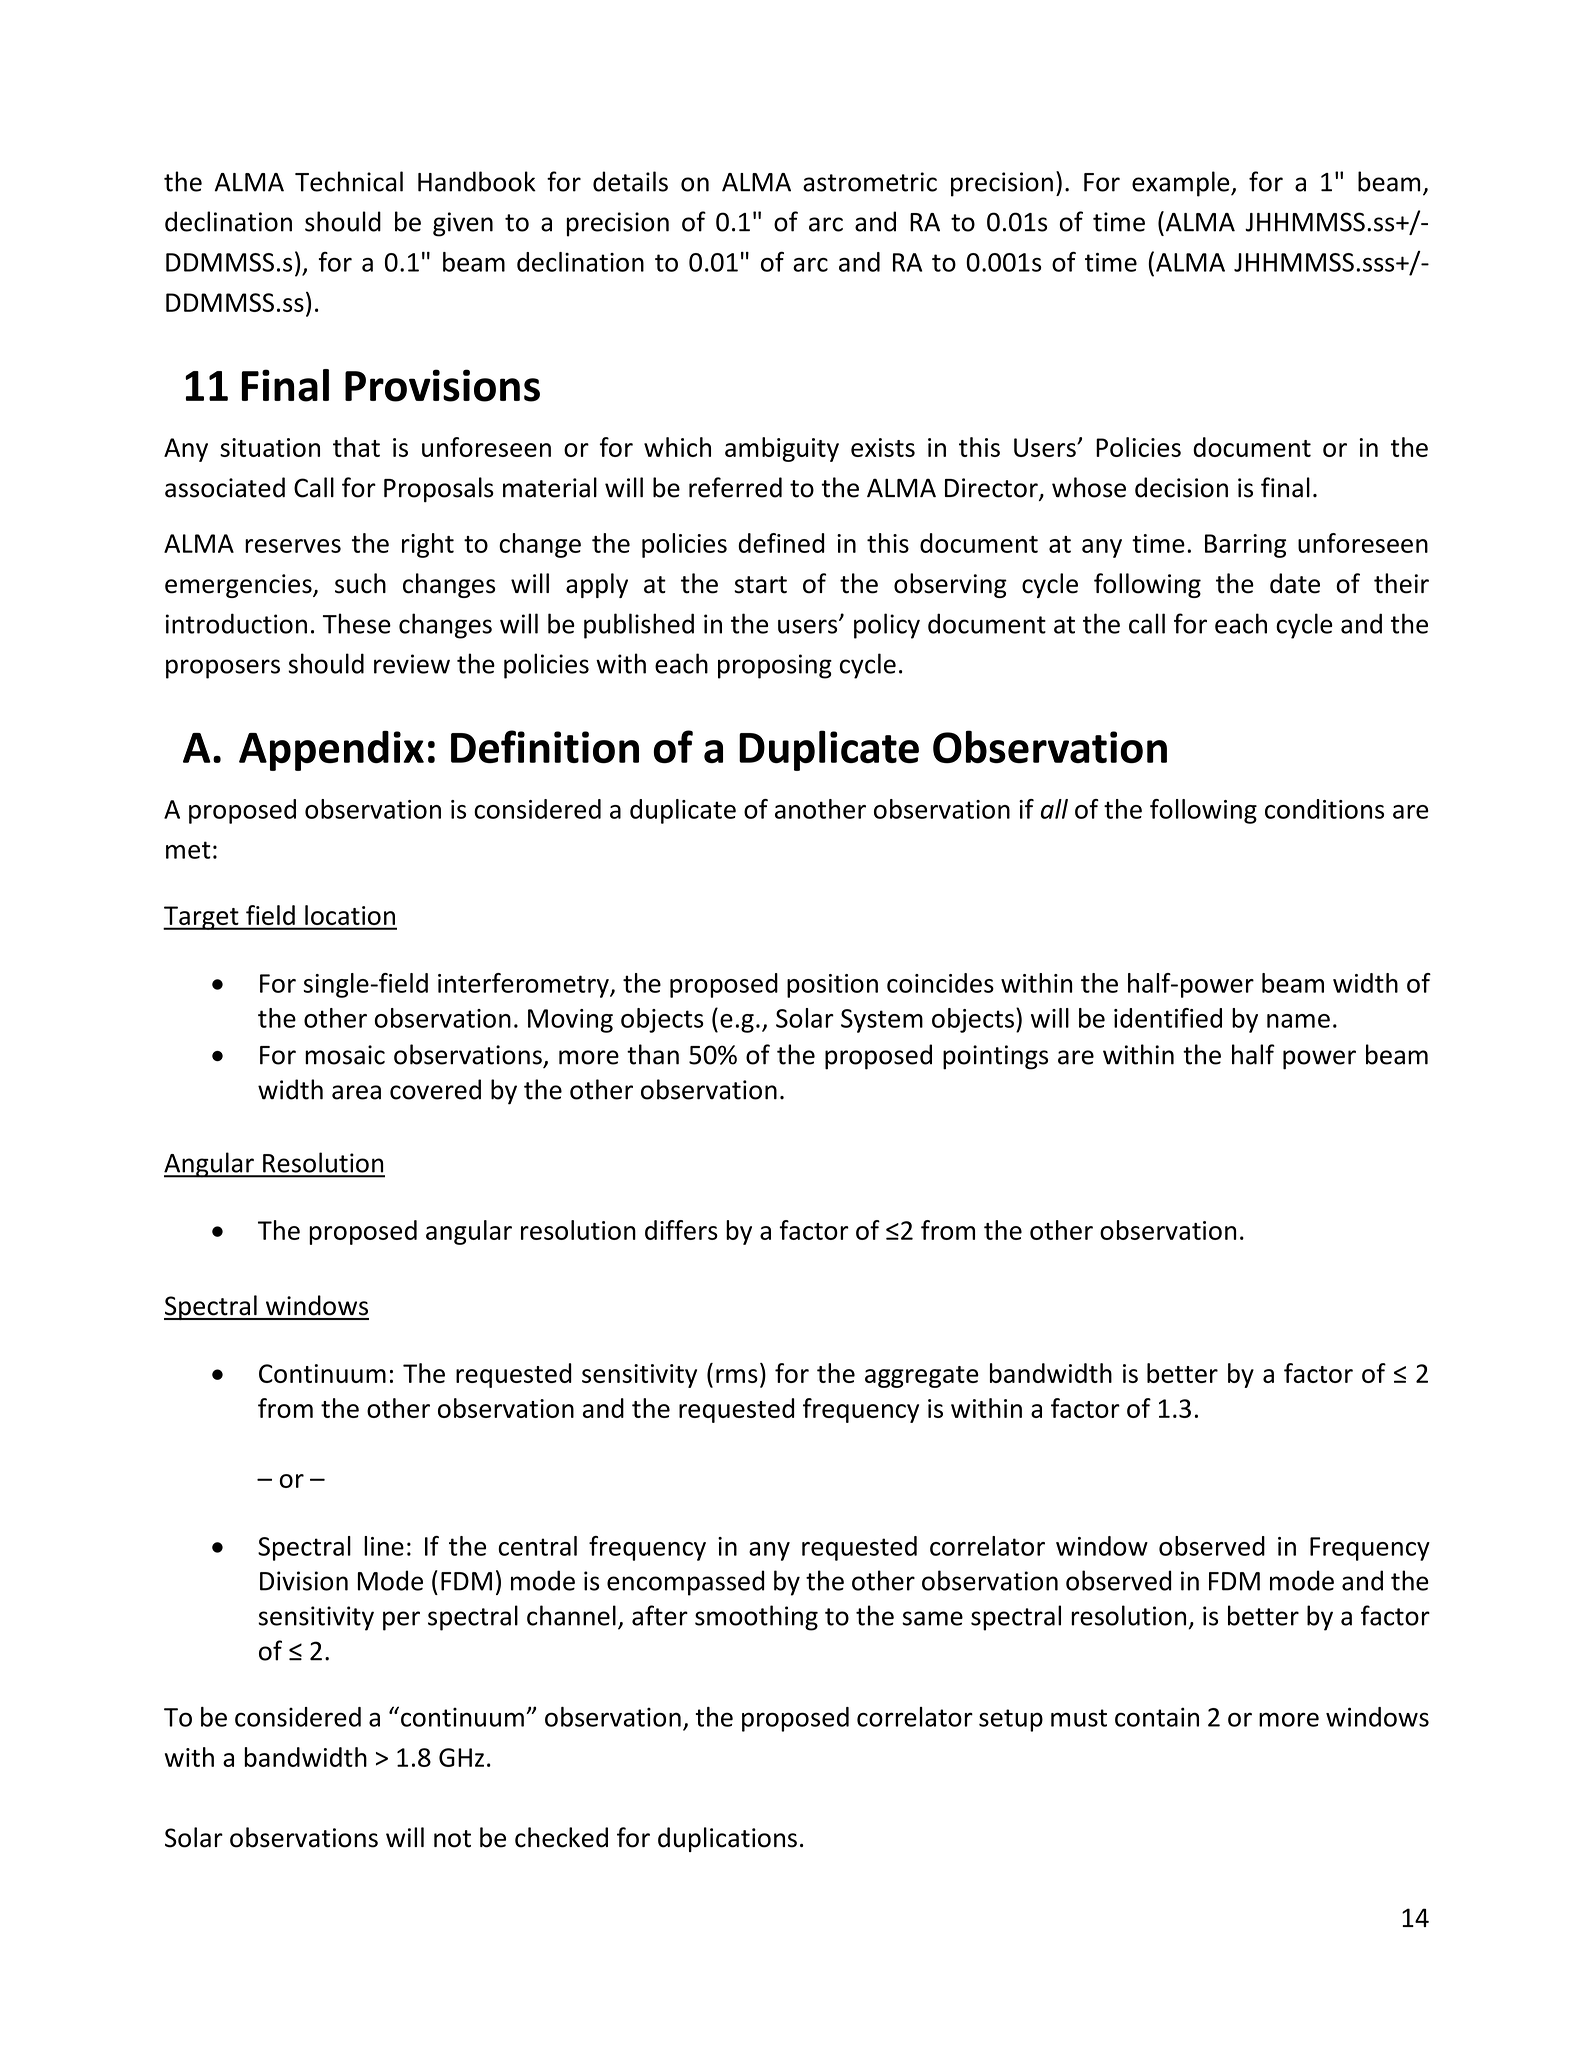 This screenshot has width=1593, height=2062. What do you see at coordinates (349, 181) in the screenshot?
I see `Technical` at bounding box center [349, 181].
